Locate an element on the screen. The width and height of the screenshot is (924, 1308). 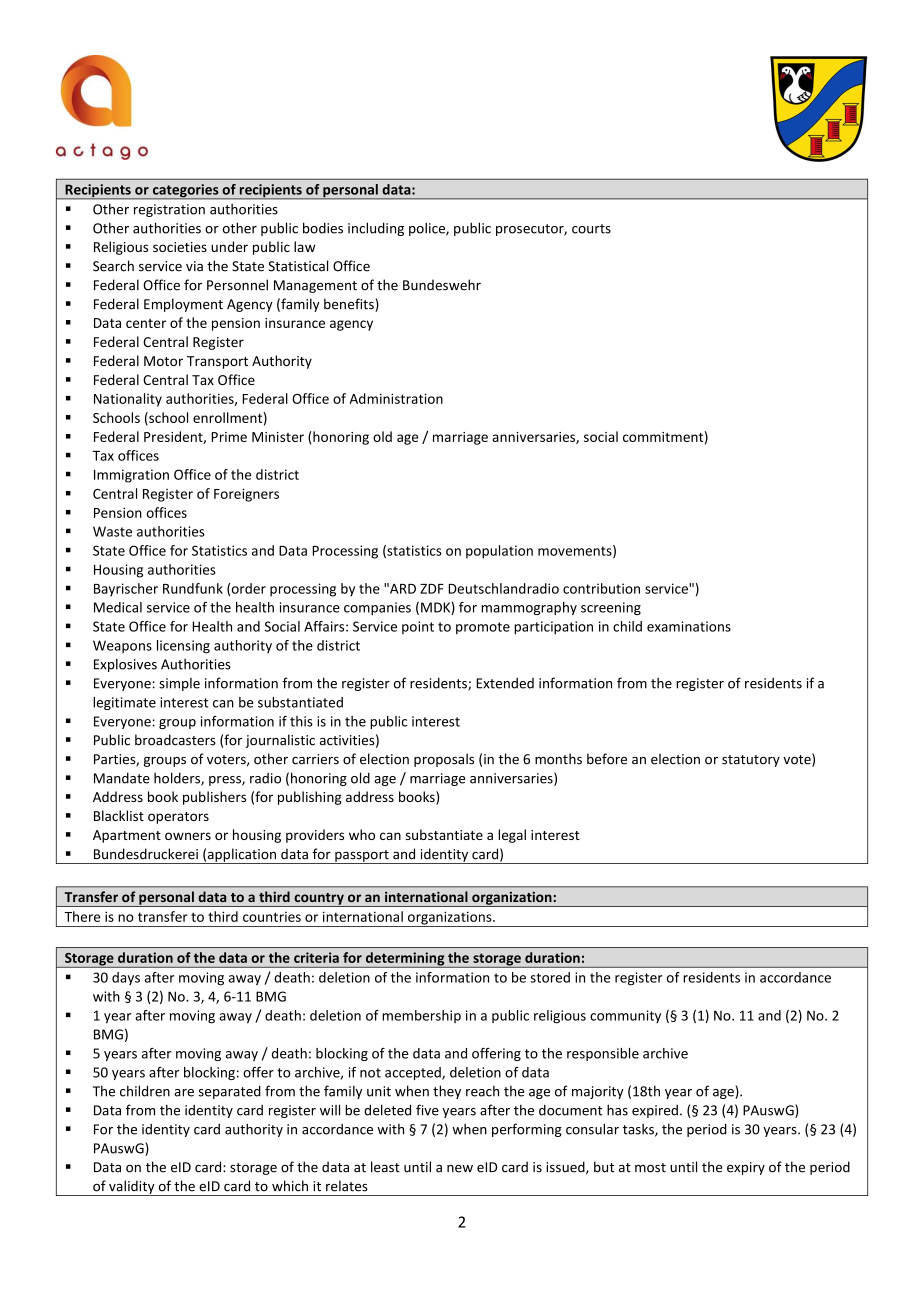
courts is located at coordinates (591, 229).
